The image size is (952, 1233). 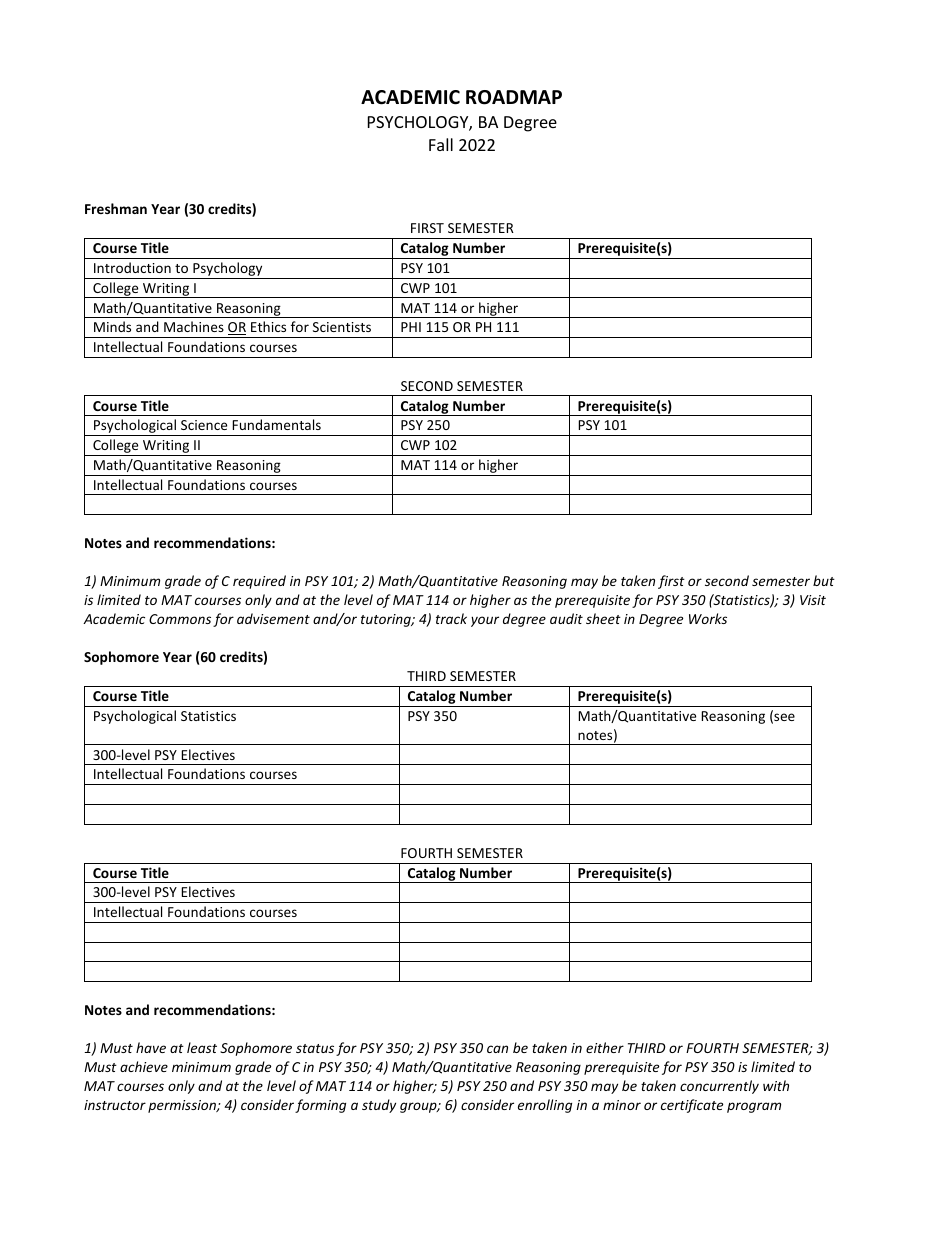 What do you see at coordinates (719, 1087) in the screenshot?
I see `concurrently` at bounding box center [719, 1087].
